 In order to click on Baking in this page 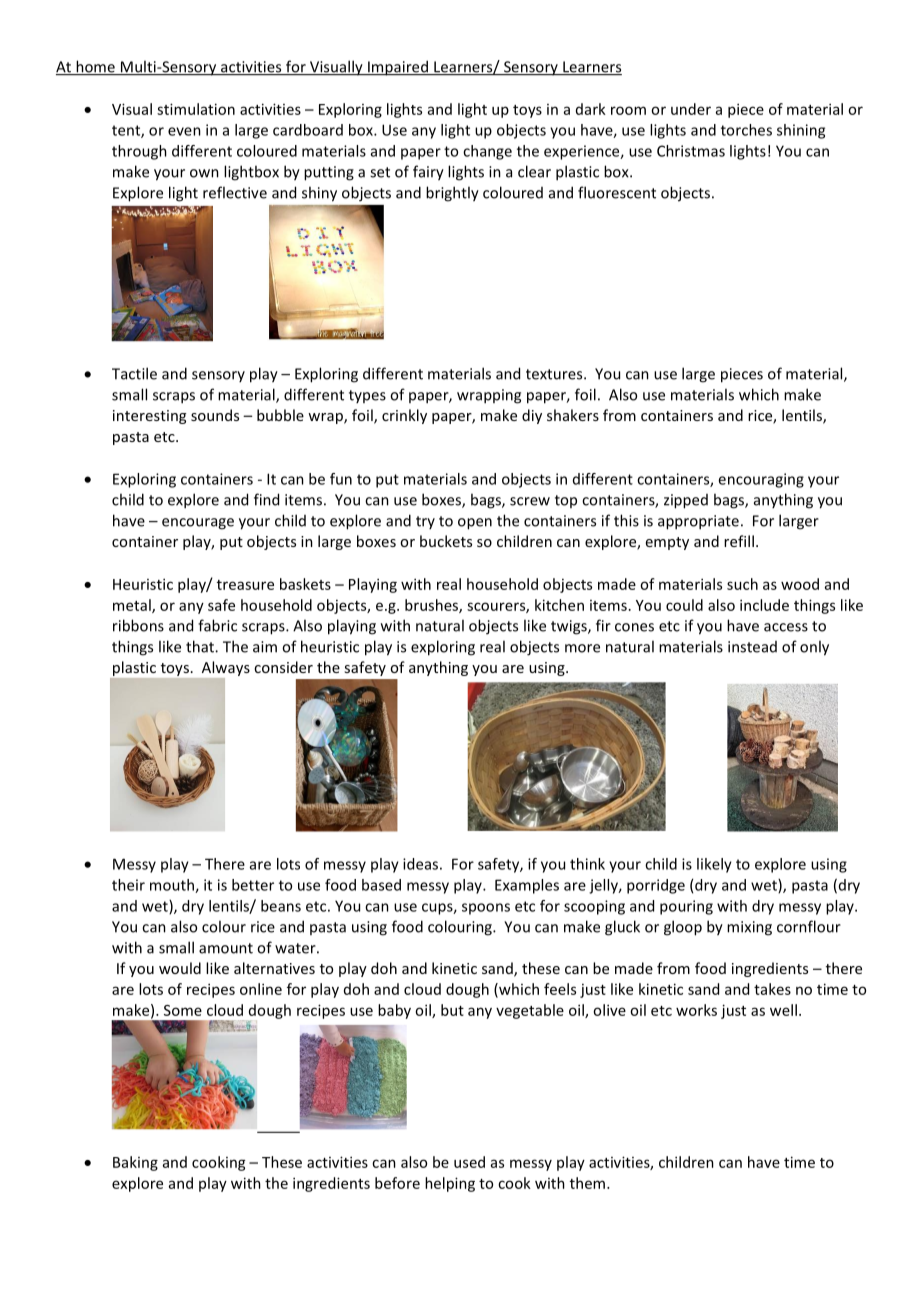, I will do `click(135, 1163)`.
